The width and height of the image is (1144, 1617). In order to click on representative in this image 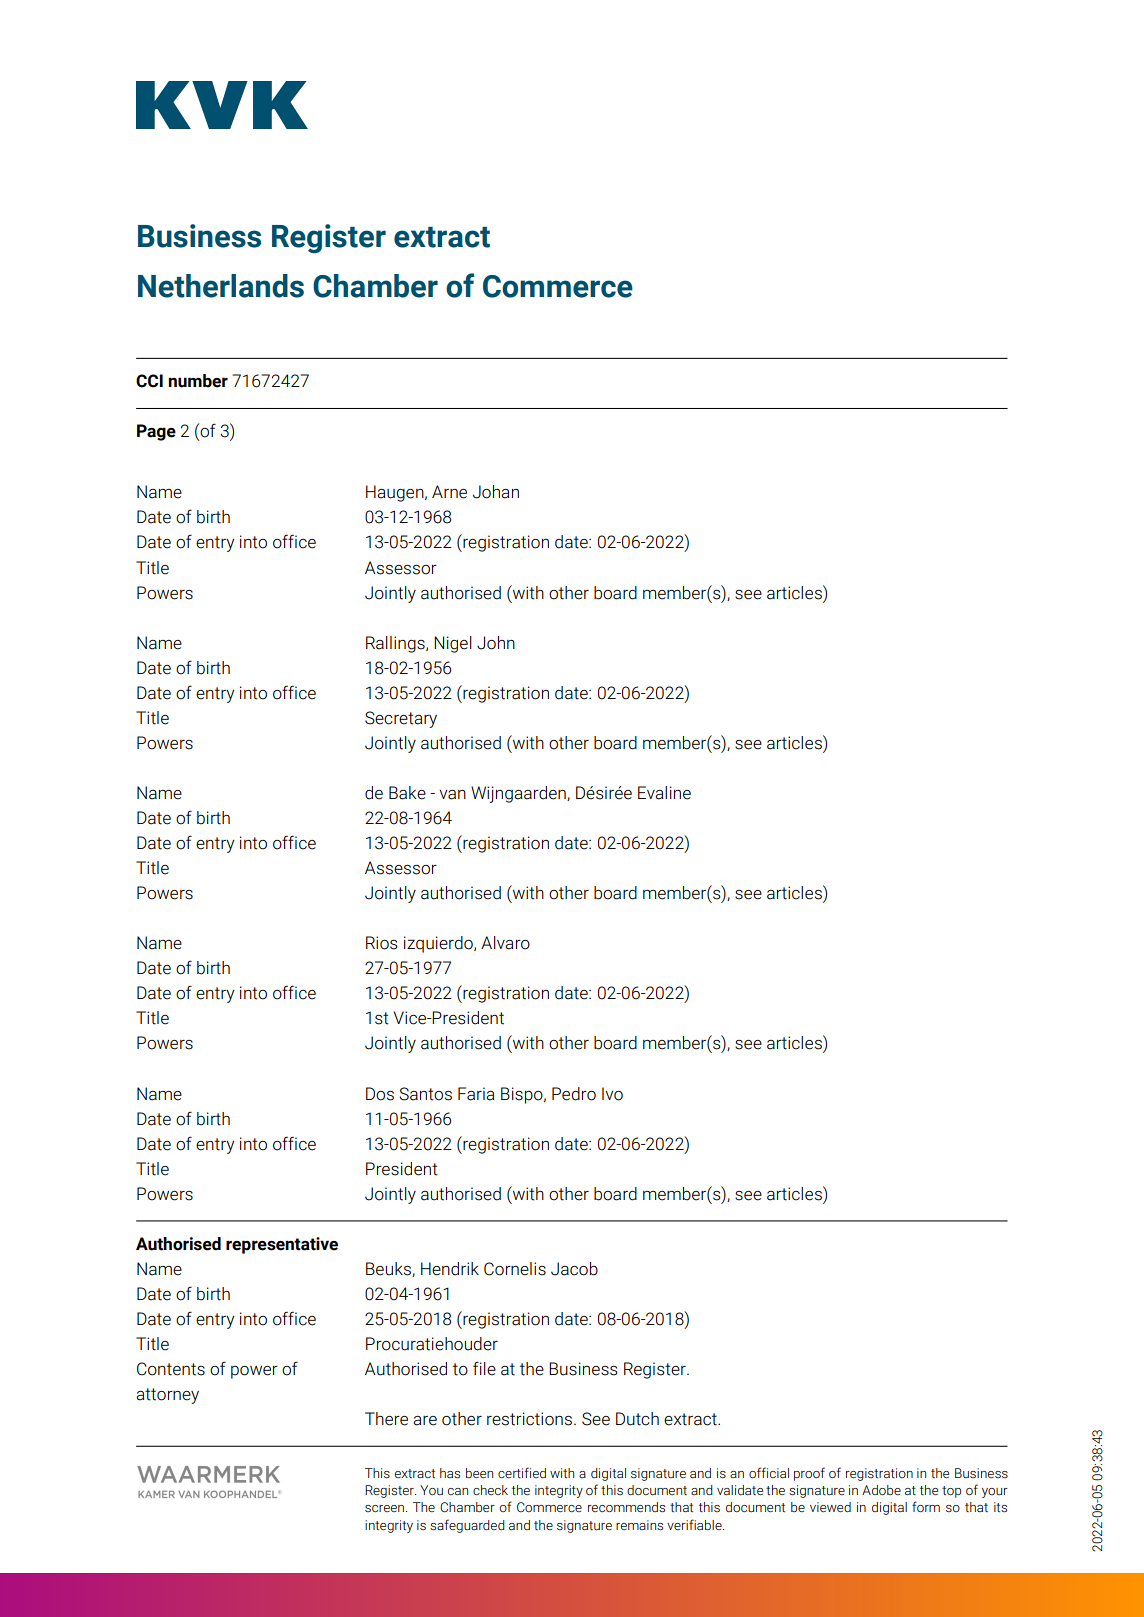, I will do `click(282, 1245)`.
